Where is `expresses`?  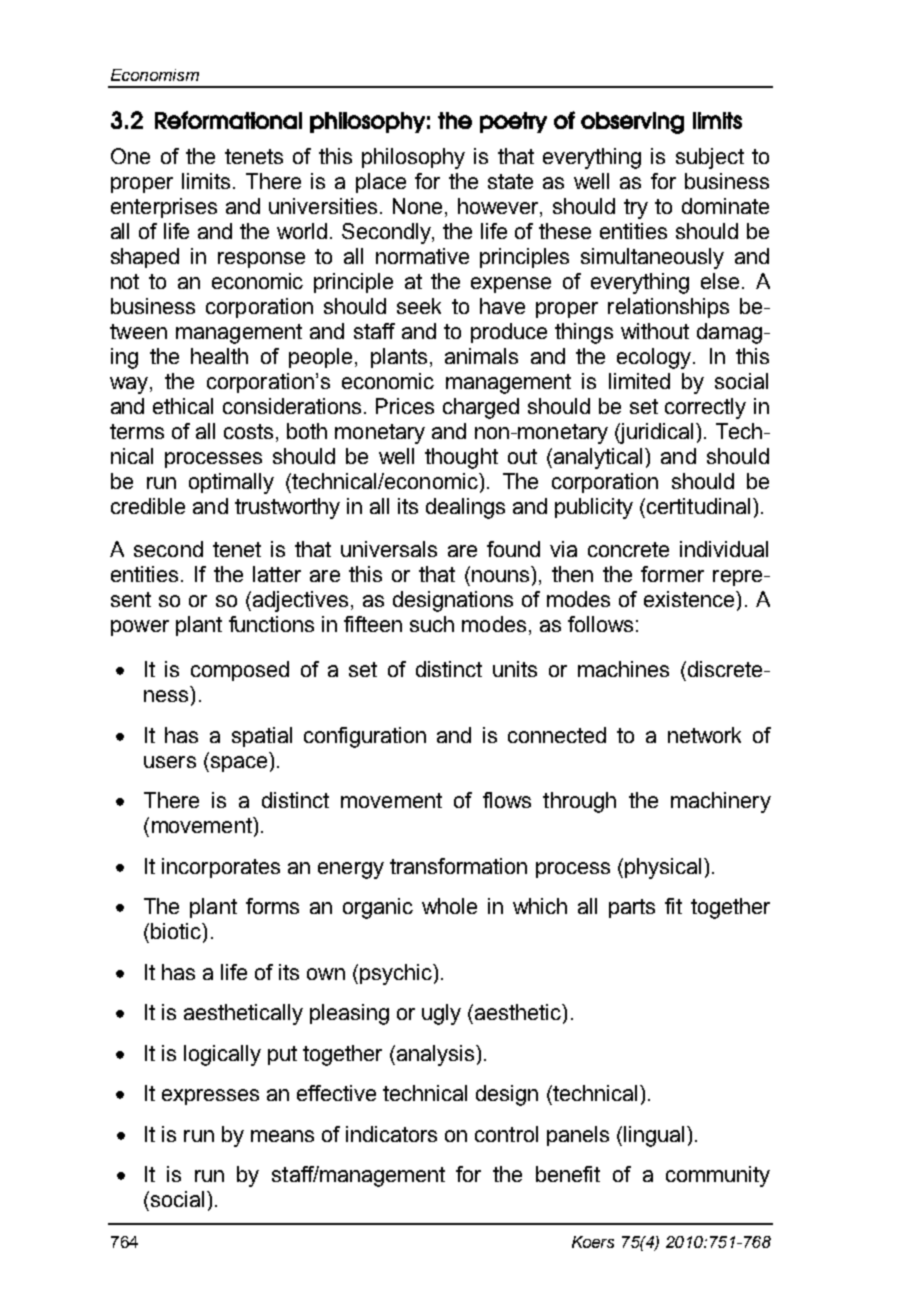 expresses is located at coordinates (210, 1097).
